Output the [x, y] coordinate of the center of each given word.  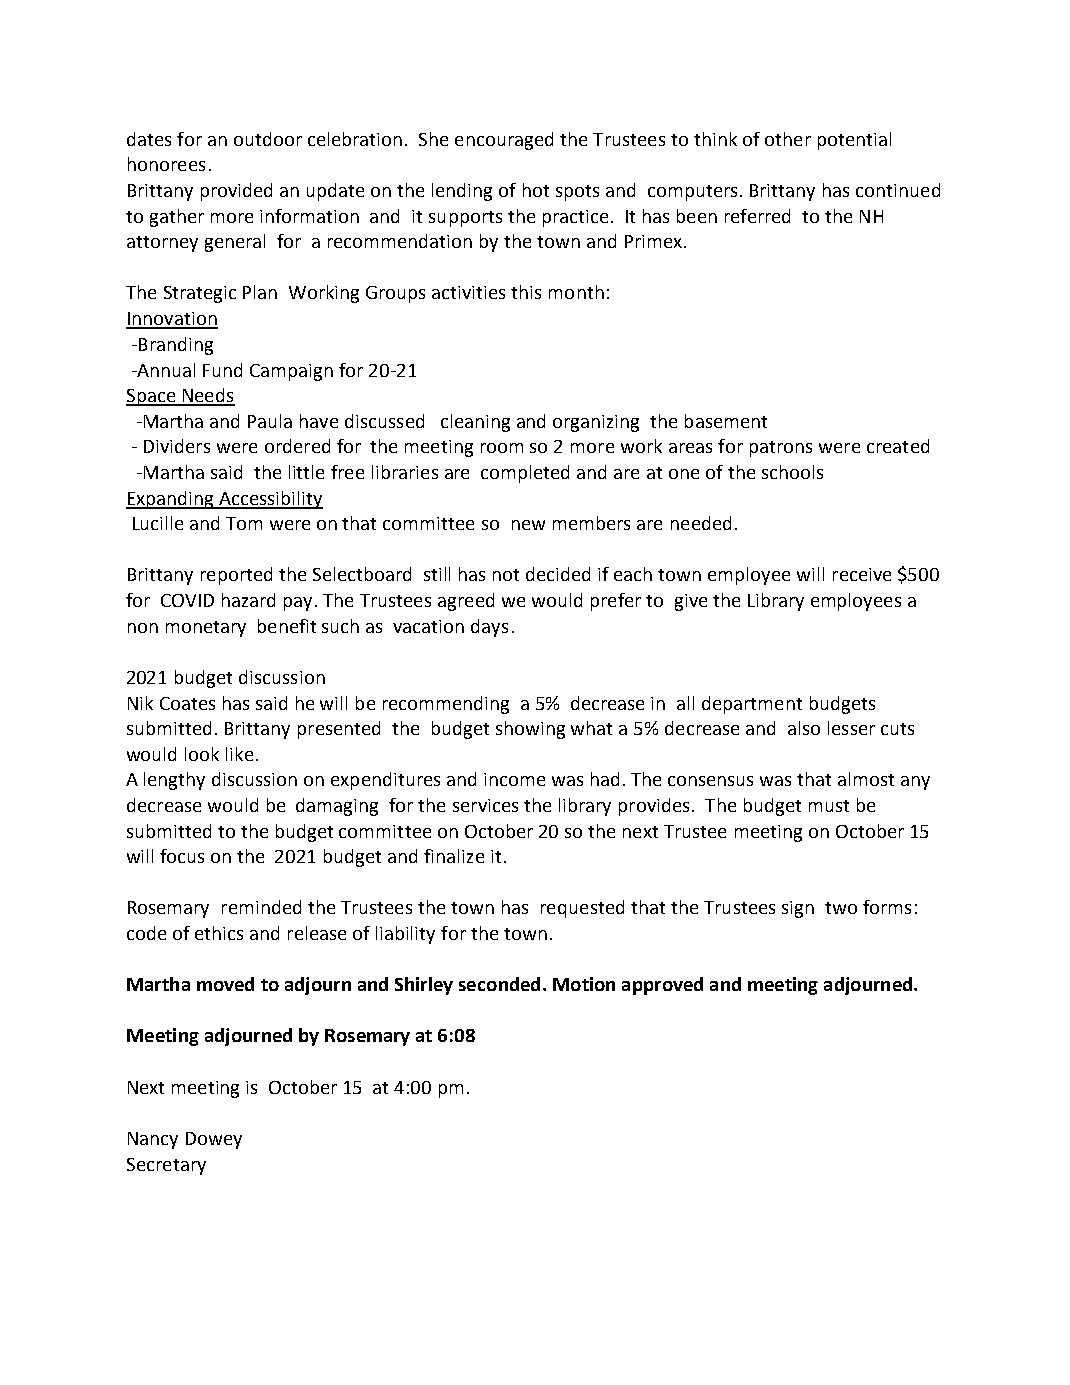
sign [798, 909]
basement [726, 421]
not [506, 575]
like [239, 754]
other [788, 139]
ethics [219, 933]
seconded [499, 984]
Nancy [153, 1140]
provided [236, 192]
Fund [222, 370]
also [804, 728]
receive [862, 574]
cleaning [475, 423]
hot [536, 190]
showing [530, 730]
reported [236, 576]
